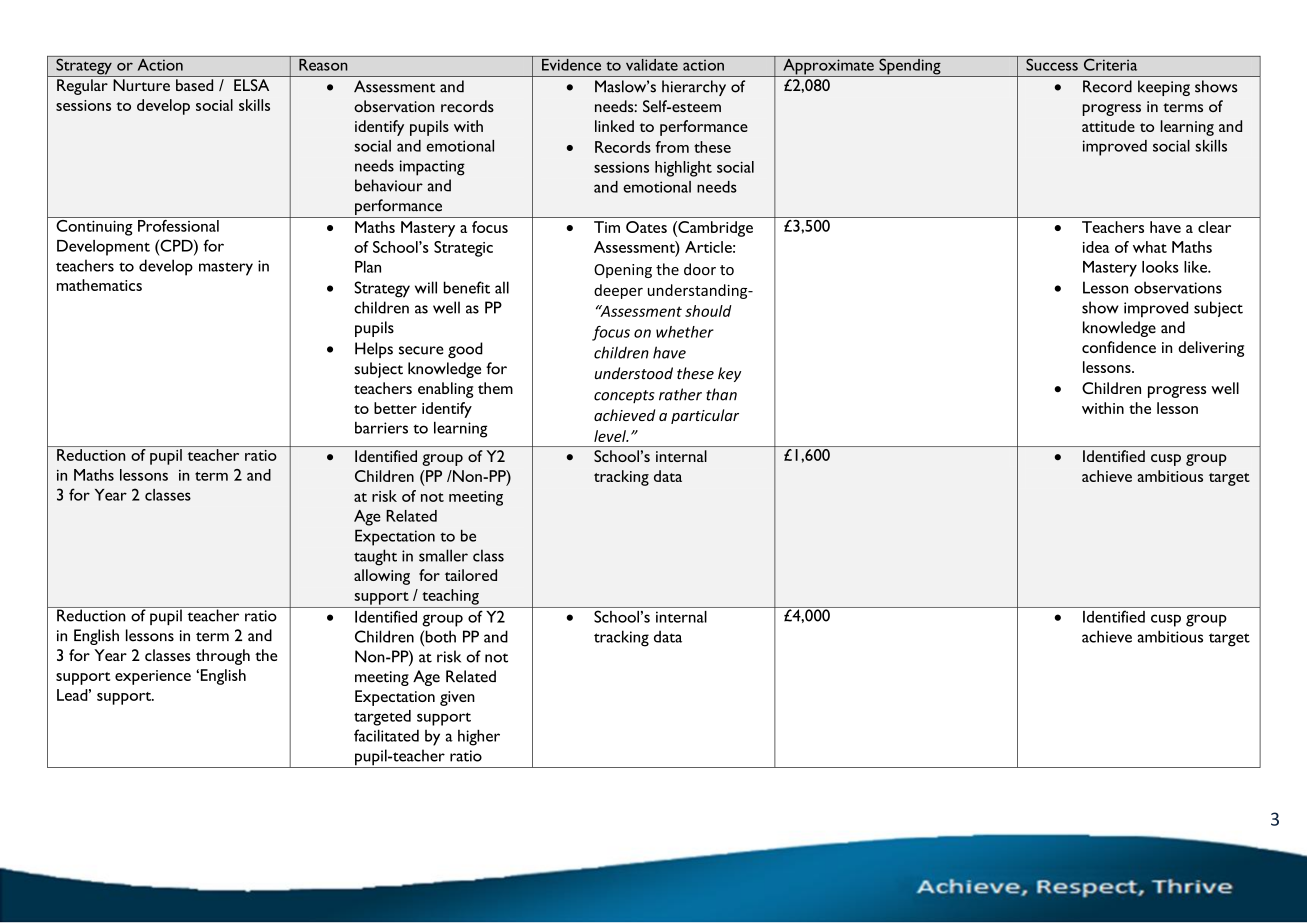 This screenshot has height=924, width=1307. What do you see at coordinates (194, 85) in the screenshot?
I see `based` at bounding box center [194, 85].
